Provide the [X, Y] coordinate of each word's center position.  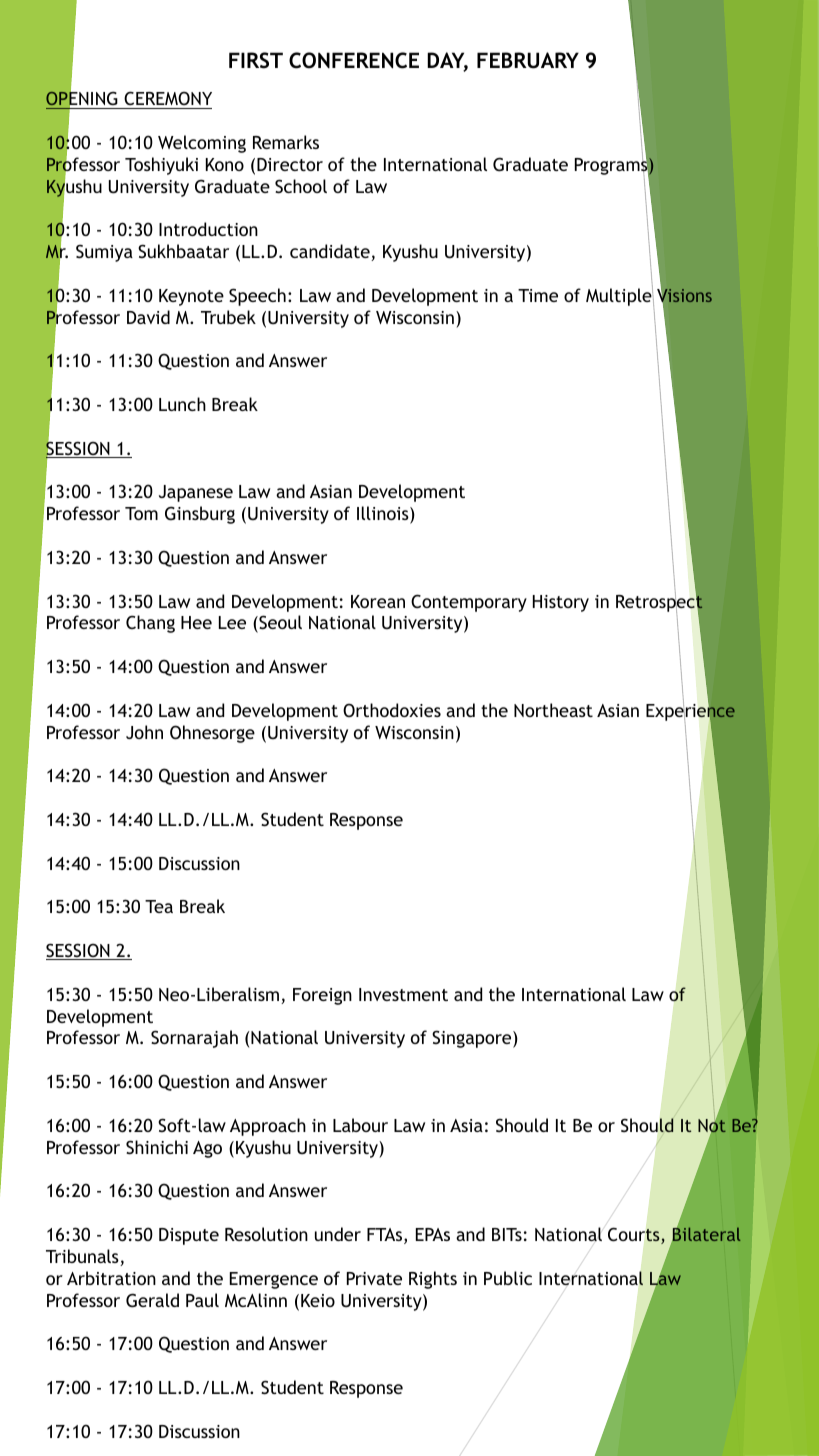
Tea [159, 906]
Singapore [473, 1039]
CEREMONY [168, 98]
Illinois [384, 514]
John [144, 732]
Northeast [553, 710]
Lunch [182, 404]
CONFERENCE [354, 60]
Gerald [152, 1300]
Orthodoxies [392, 710]
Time [538, 295]
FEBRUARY [528, 60]
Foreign [322, 996]
